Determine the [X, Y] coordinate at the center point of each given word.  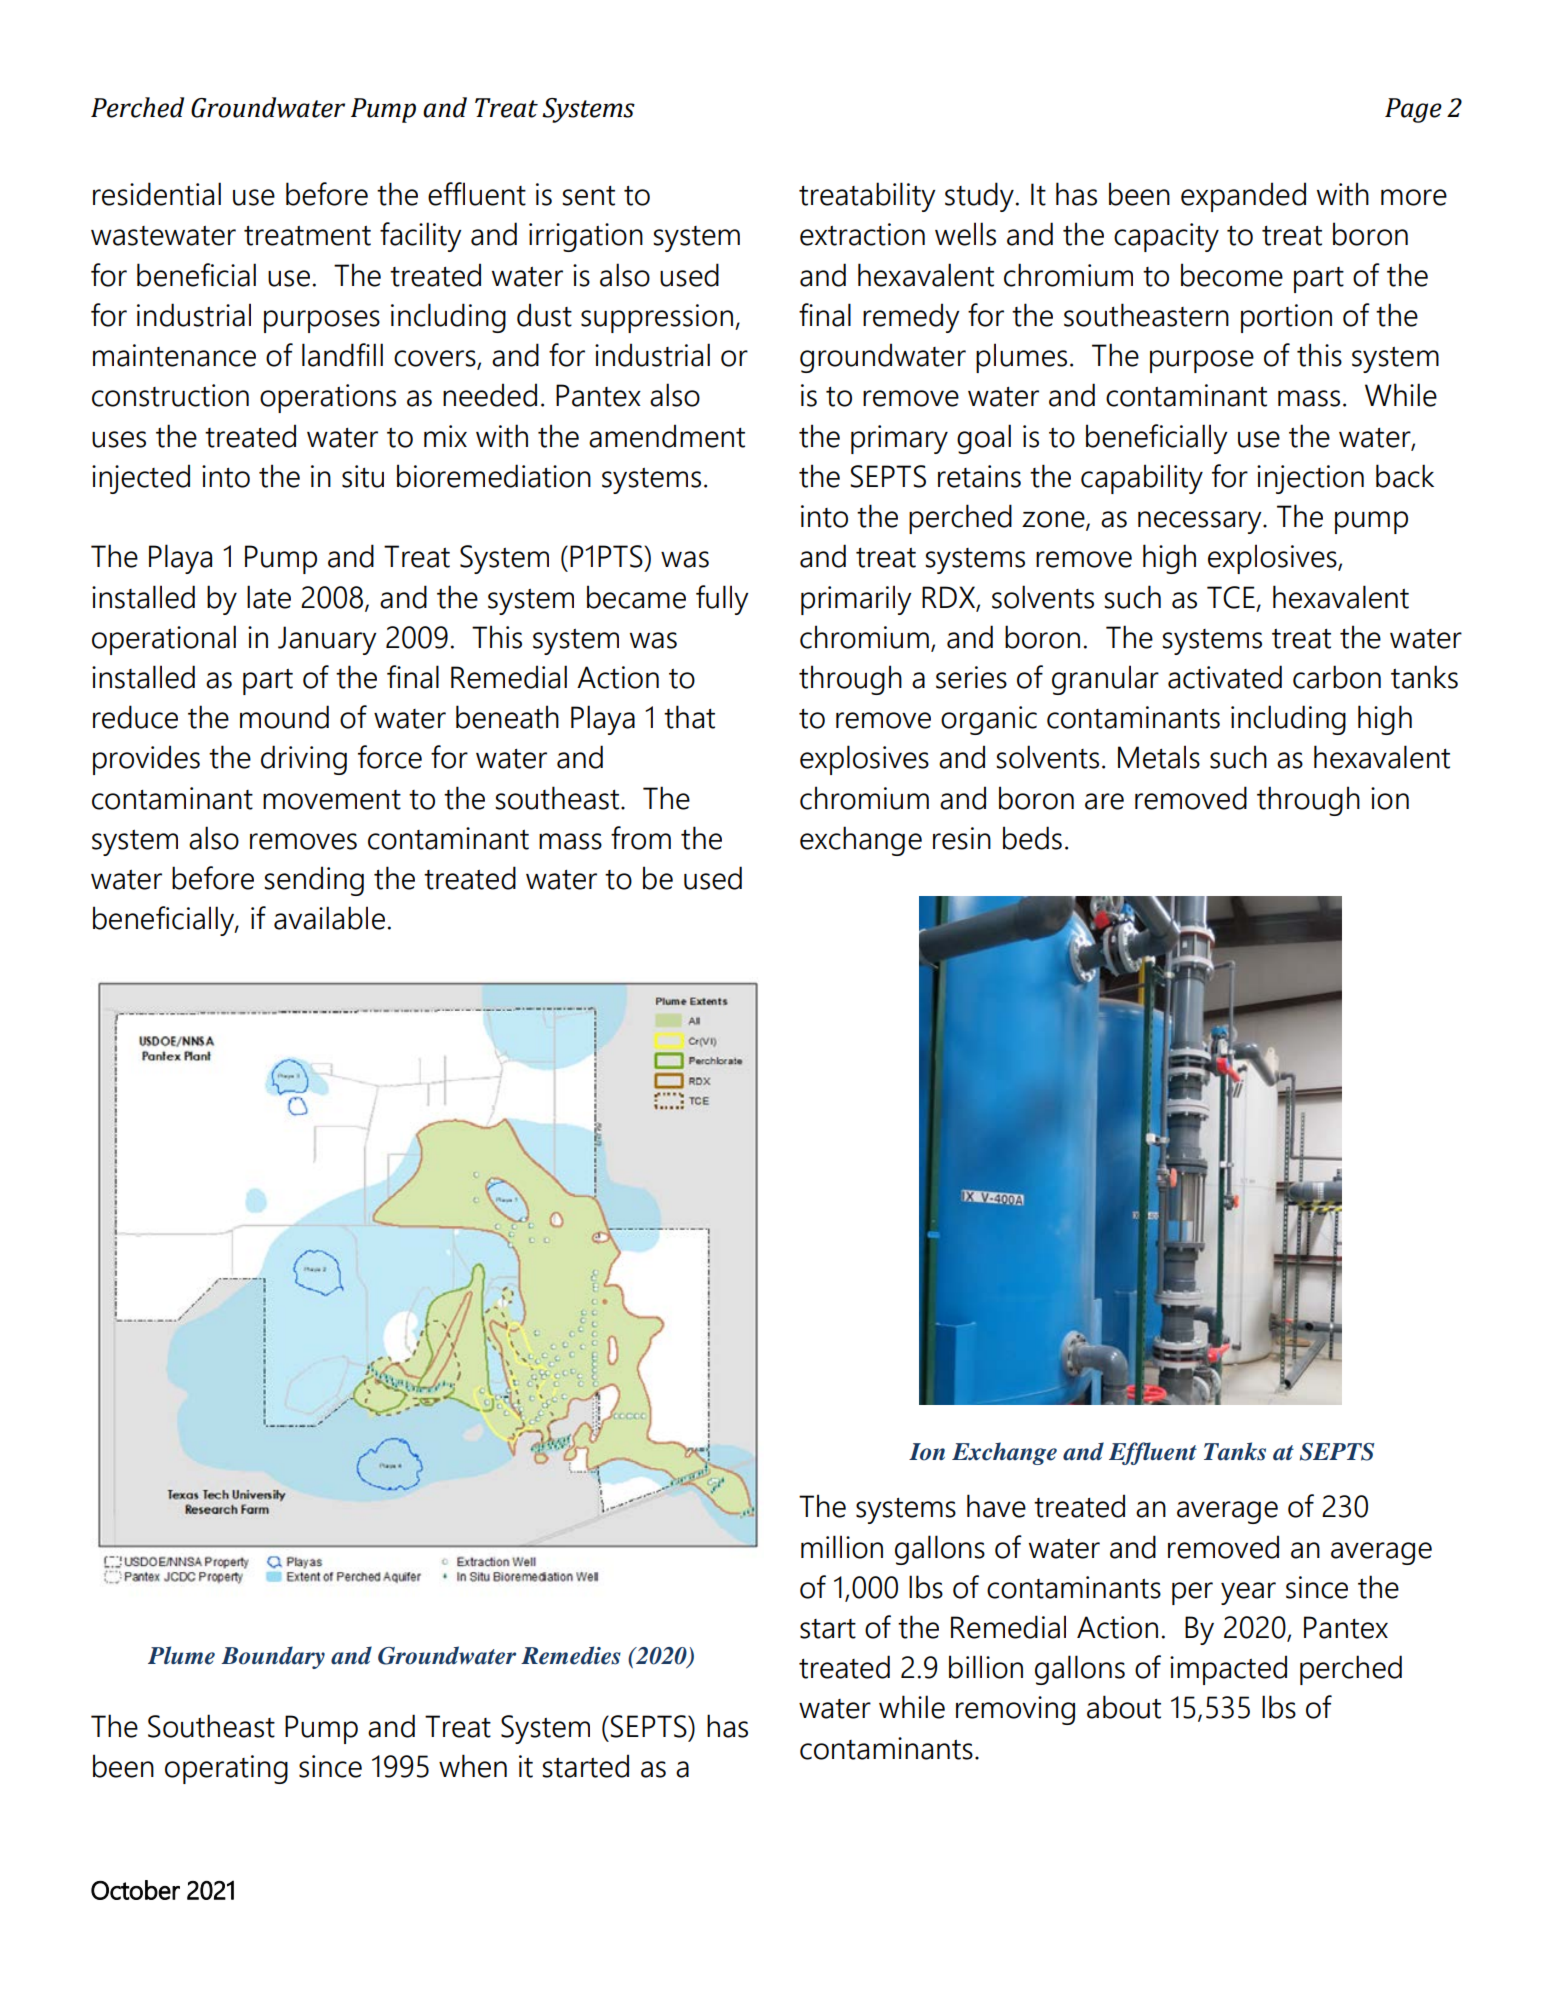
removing [1015, 1710]
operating [226, 1769]
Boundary [273, 1657]
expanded [1243, 197]
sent [588, 196]
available [329, 918]
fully [722, 600]
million [842, 1547]
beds [1032, 838]
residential [157, 194]
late [269, 597]
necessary [1201, 522]
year [1248, 1593]
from [641, 838]
